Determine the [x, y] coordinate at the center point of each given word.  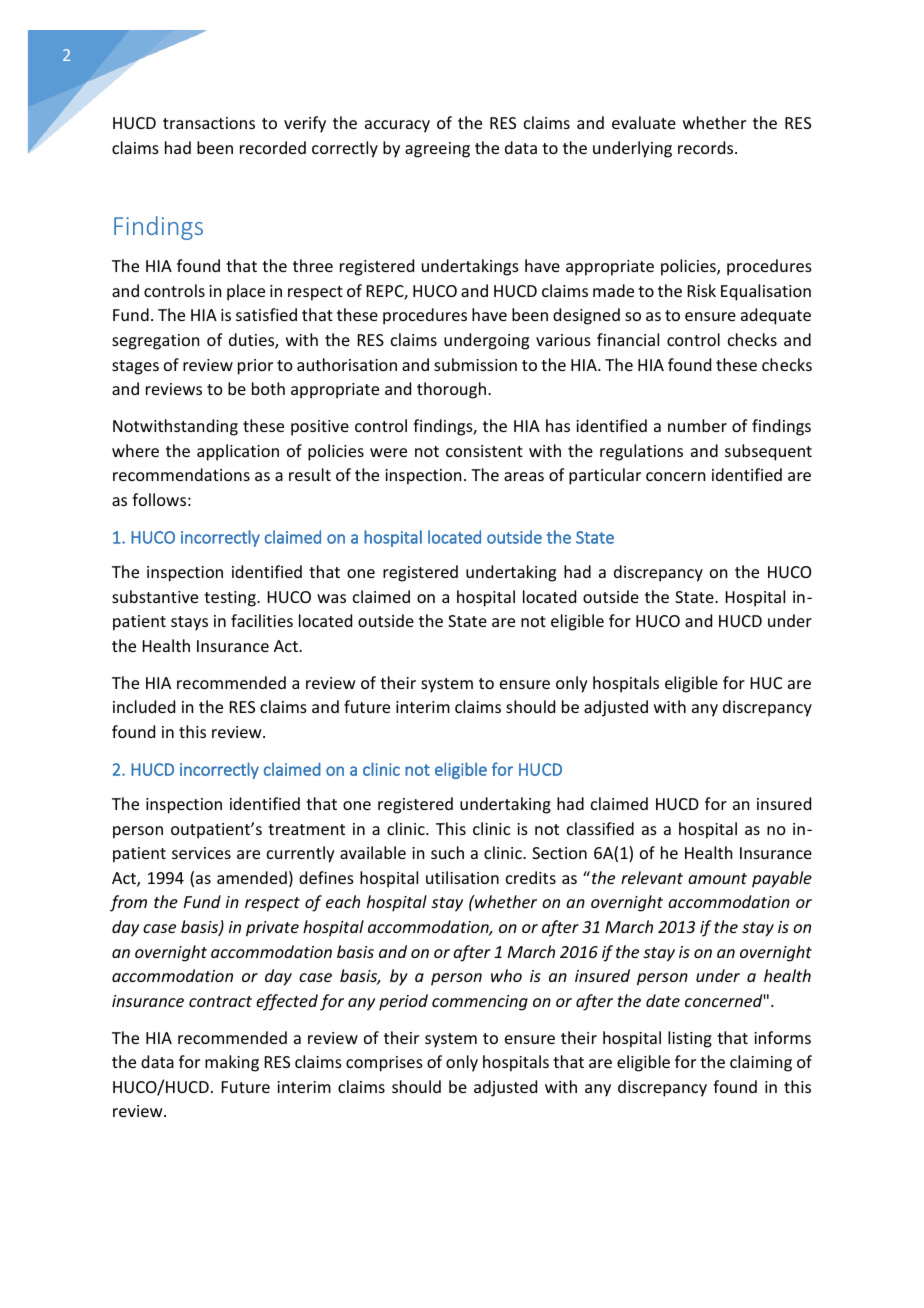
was [331, 598]
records [707, 147]
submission [475, 364]
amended [252, 877]
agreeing [437, 150]
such [447, 852]
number [697, 425]
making [232, 1063]
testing [231, 599]
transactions [209, 123]
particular [605, 476]
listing [690, 1039]
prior [255, 367]
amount [717, 878]
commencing [480, 1003]
